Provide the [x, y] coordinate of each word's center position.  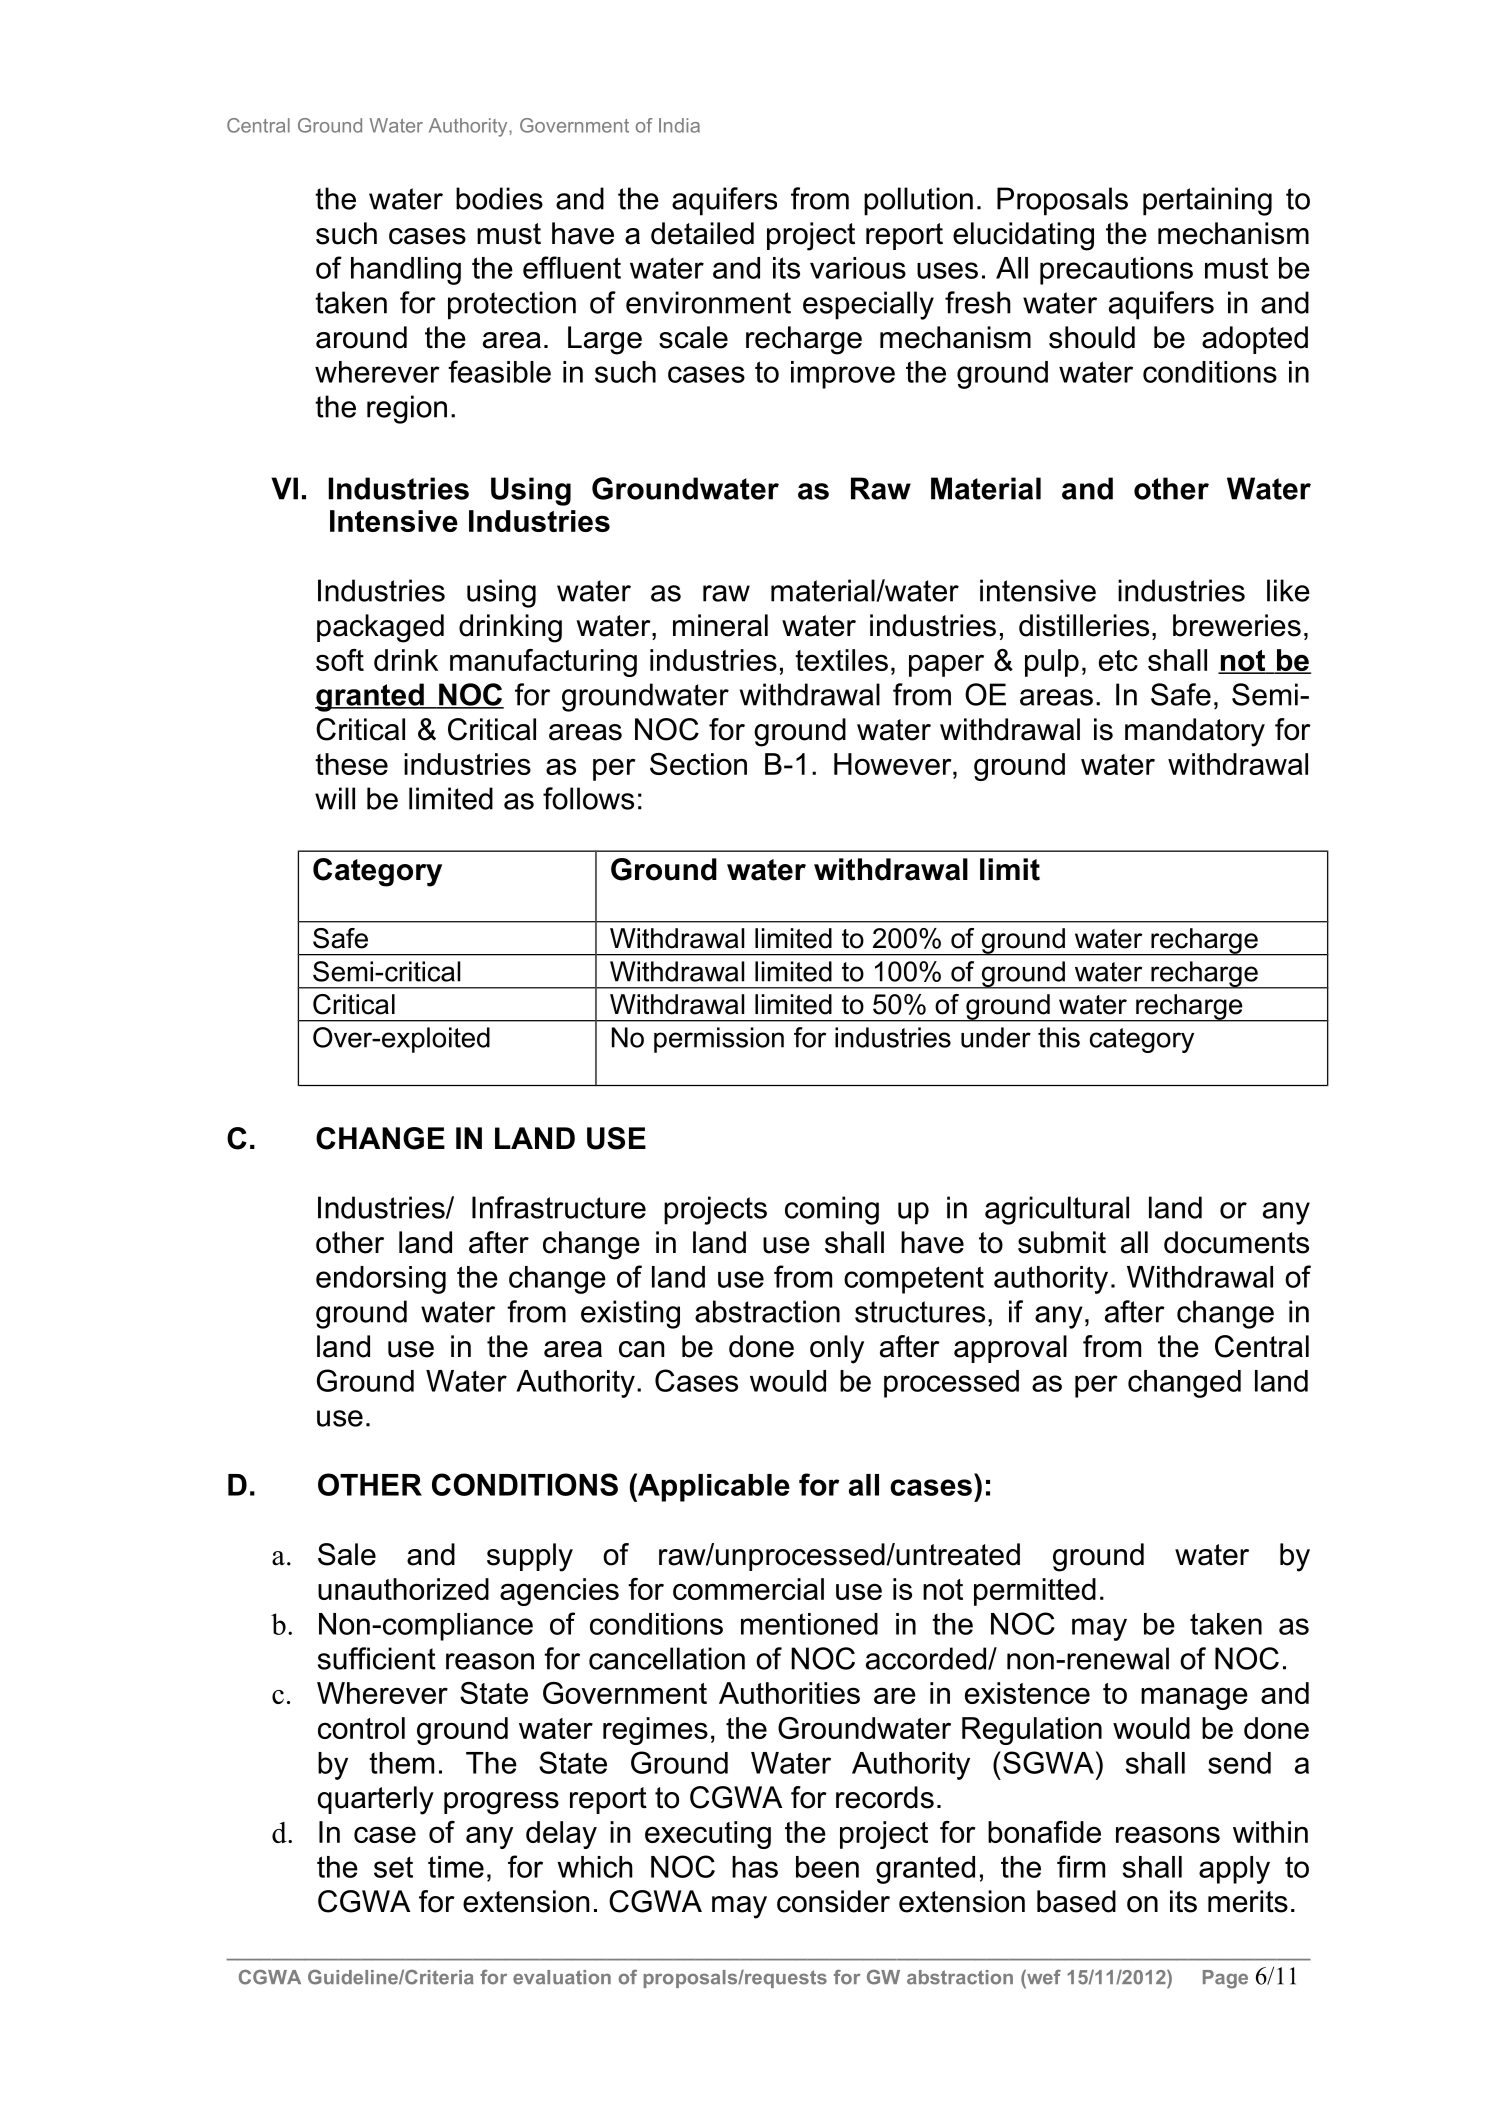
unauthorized [403, 1589]
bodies [499, 198]
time [456, 1867]
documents [1236, 1242]
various [858, 268]
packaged [380, 628]
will [335, 798]
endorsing [381, 1280]
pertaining [1207, 201]
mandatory [1195, 732]
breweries [1237, 625]
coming [832, 1210]
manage [1194, 1698]
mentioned [809, 1624]
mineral [720, 625]
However [894, 764]
